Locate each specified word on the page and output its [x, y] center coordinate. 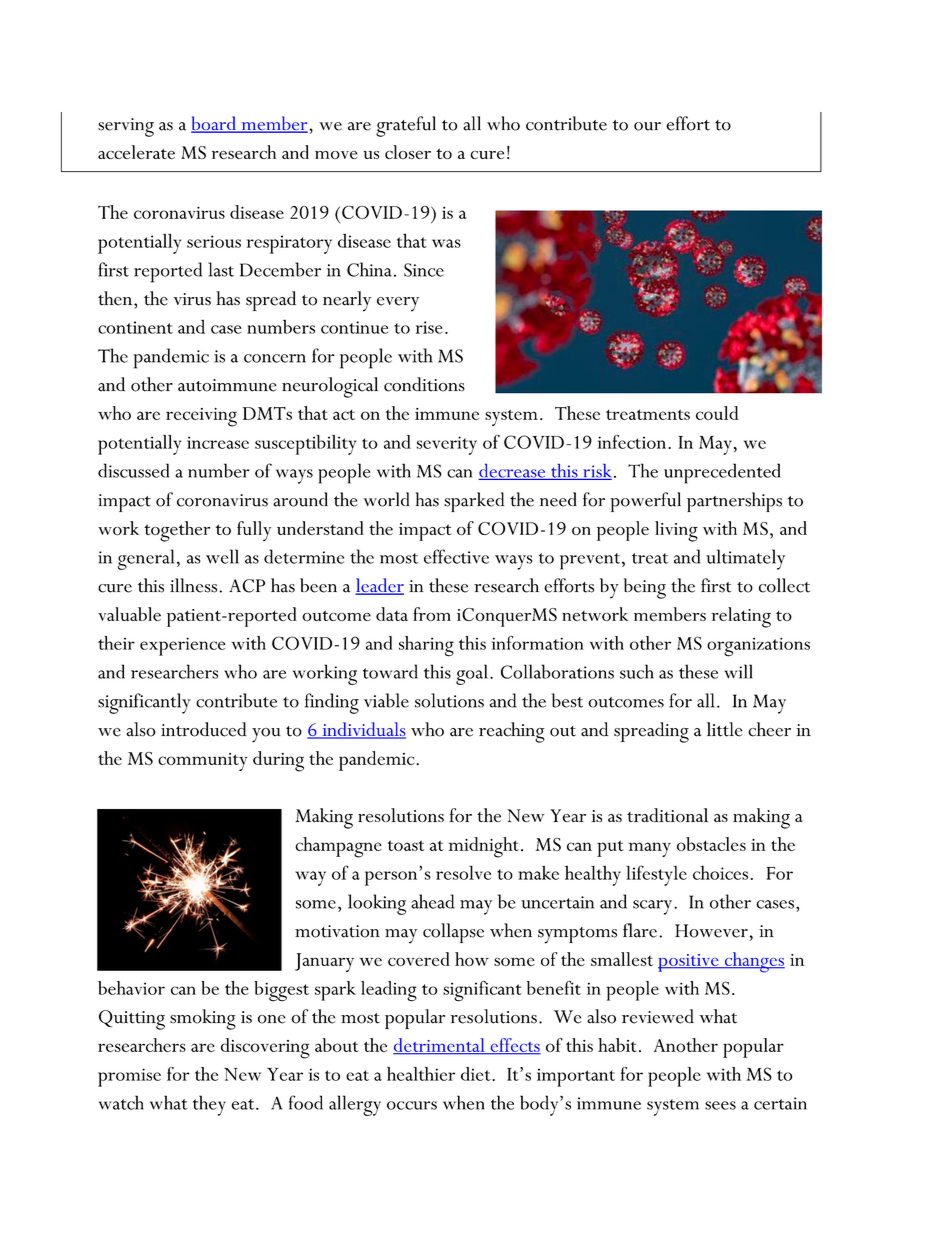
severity [447, 445]
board [214, 124]
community [203, 762]
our [647, 126]
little [724, 729]
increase [218, 442]
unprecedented [722, 473]
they [209, 1105]
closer [408, 152]
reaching [512, 732]
